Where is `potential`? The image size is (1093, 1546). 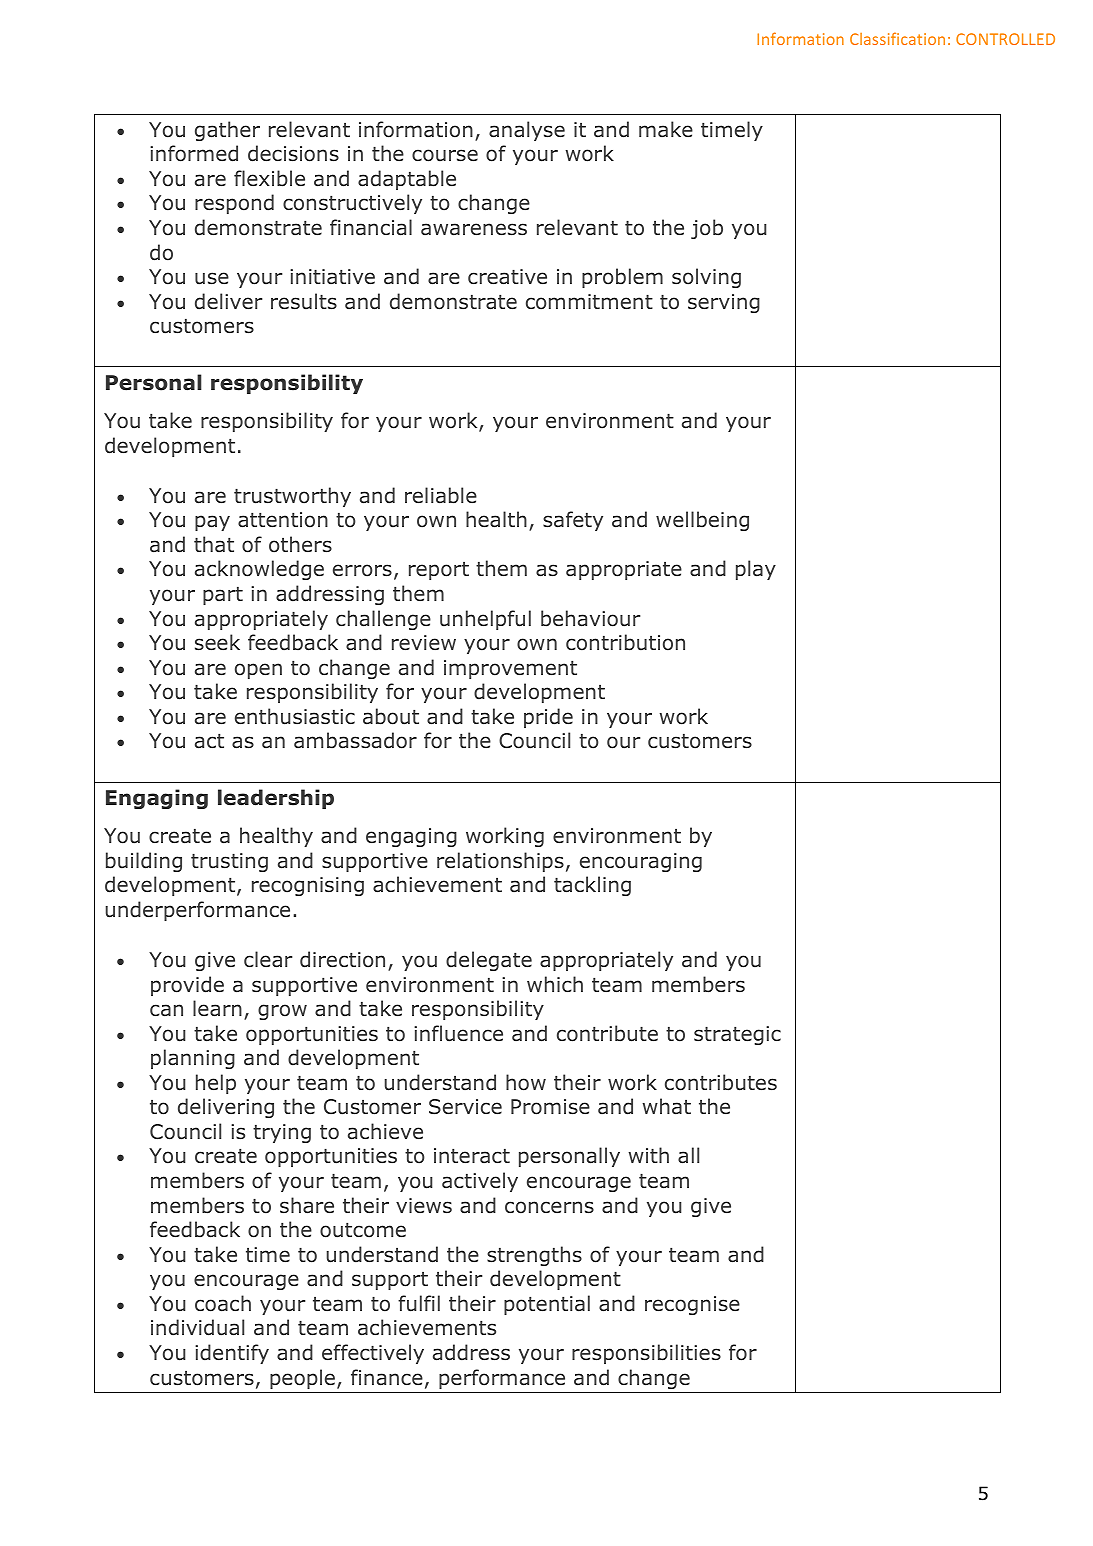
potential is located at coordinates (547, 1305).
